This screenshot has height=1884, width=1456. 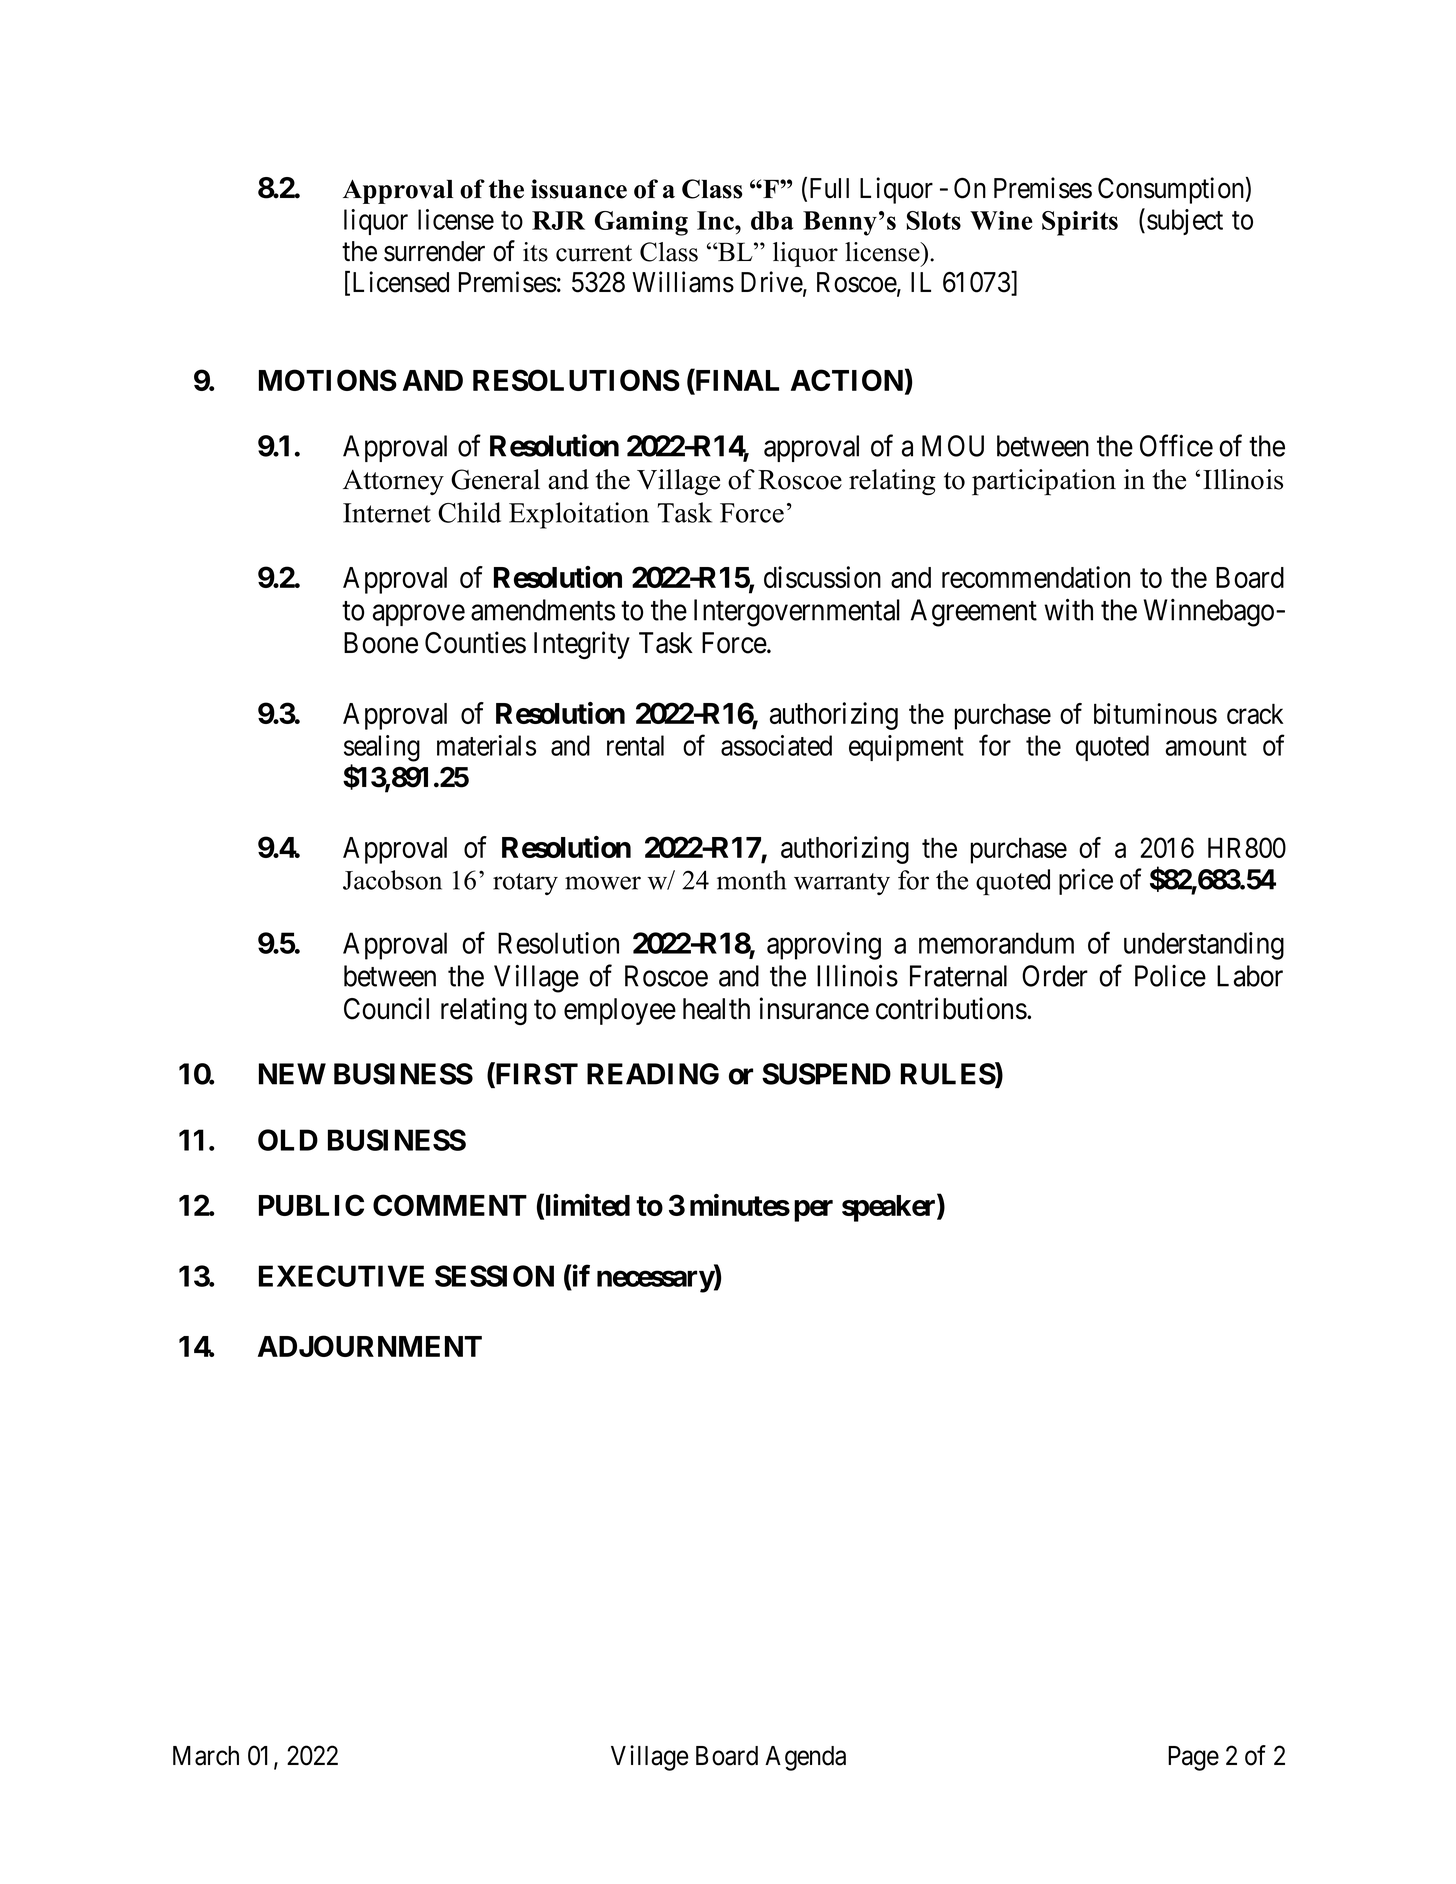 What do you see at coordinates (206, 1756) in the screenshot?
I see `March` at bounding box center [206, 1756].
